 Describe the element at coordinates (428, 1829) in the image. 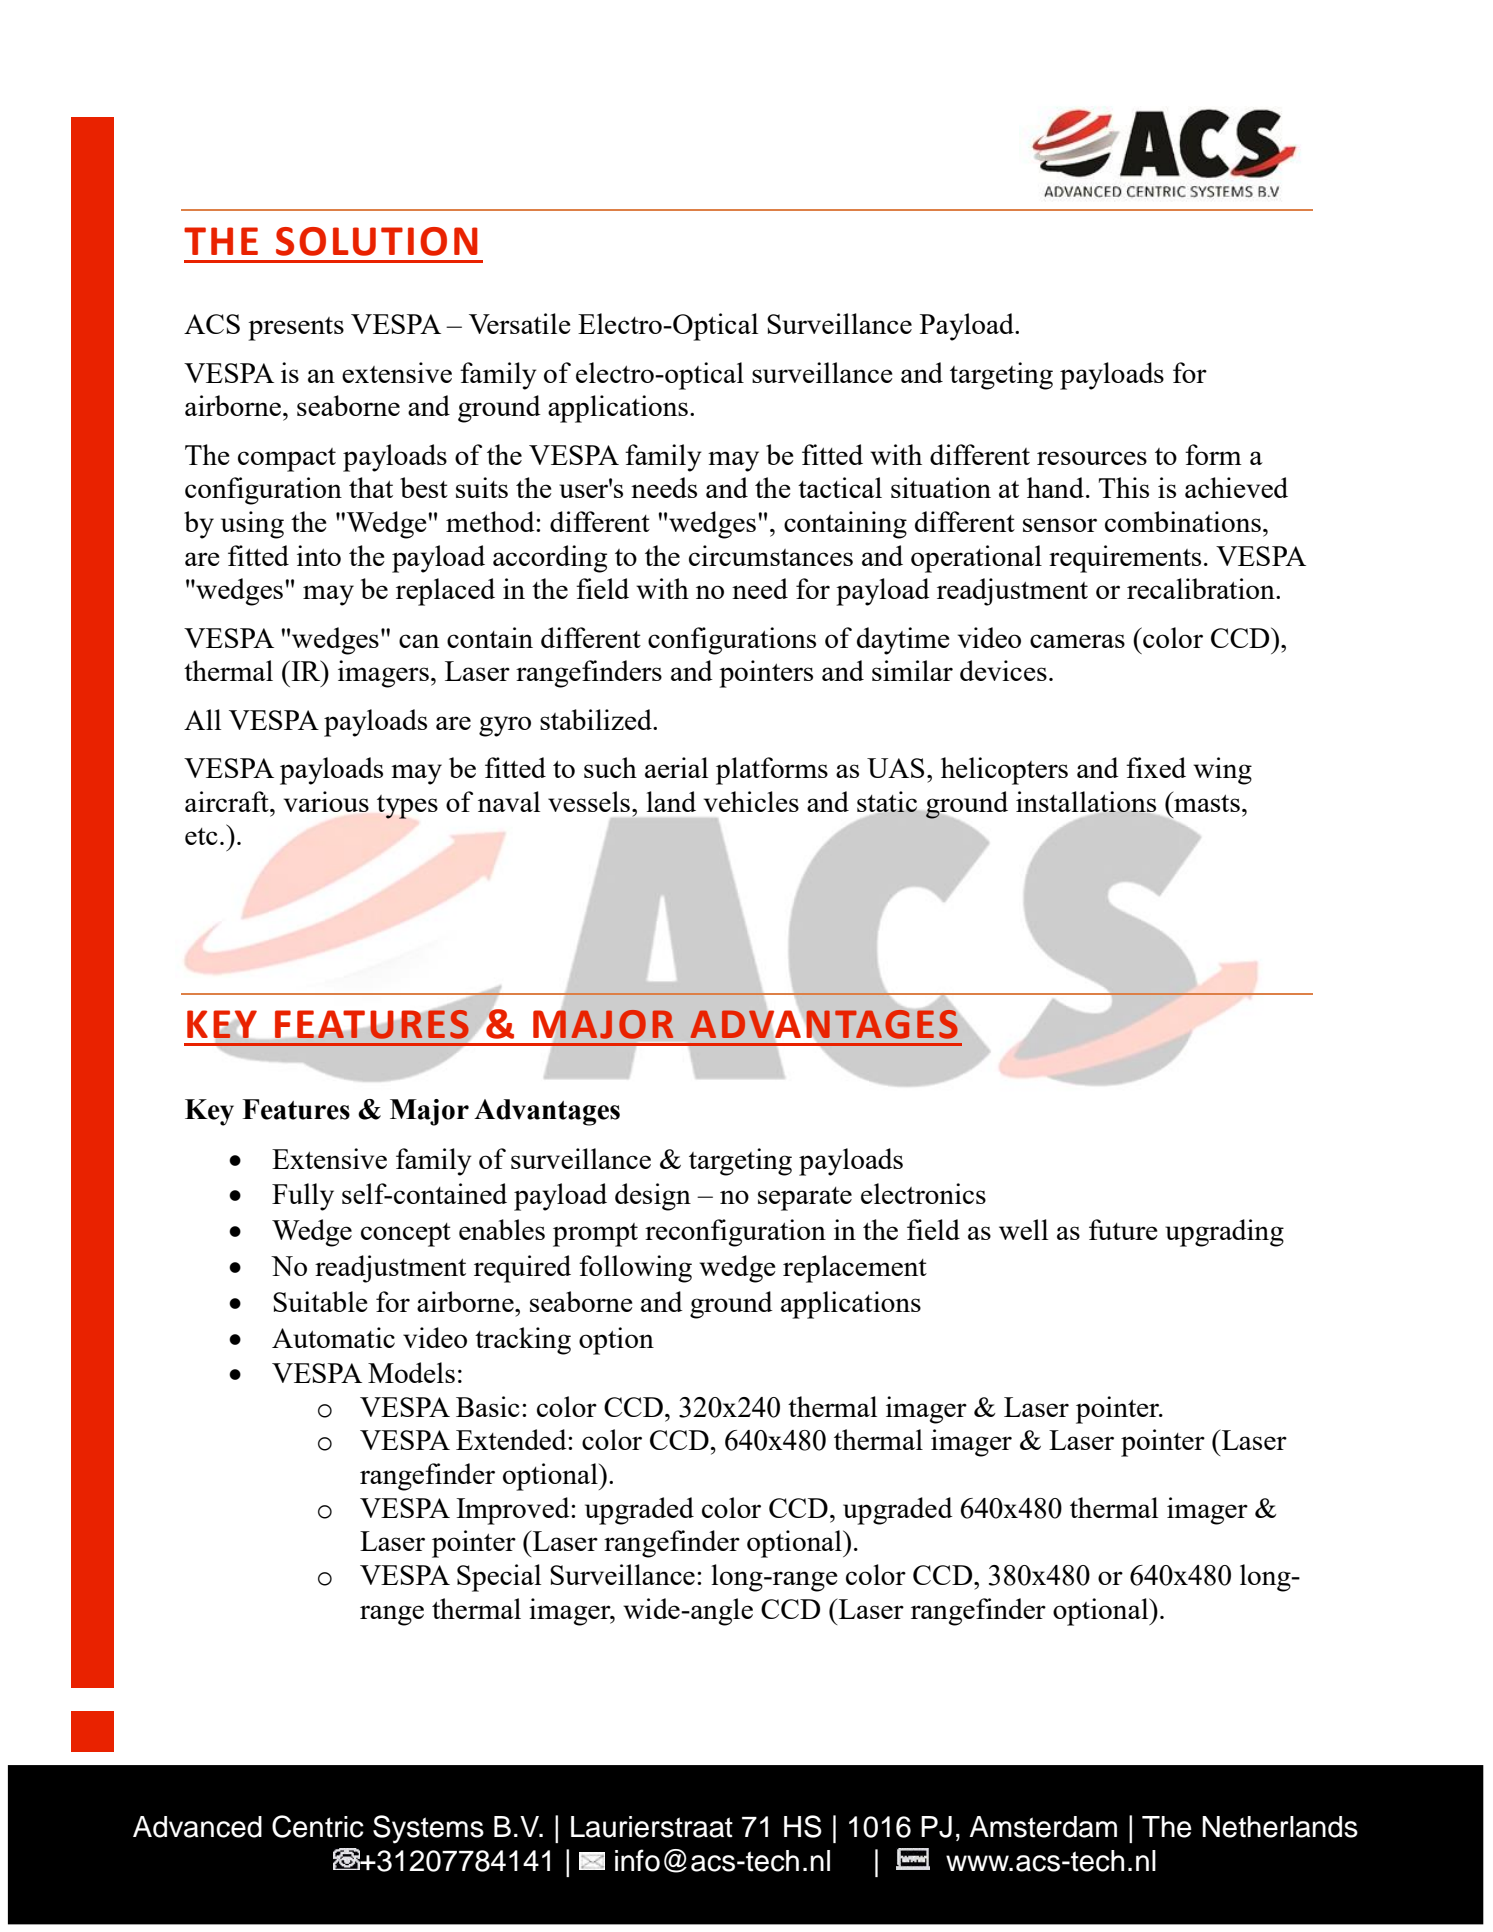

I see `Systems` at that location.
